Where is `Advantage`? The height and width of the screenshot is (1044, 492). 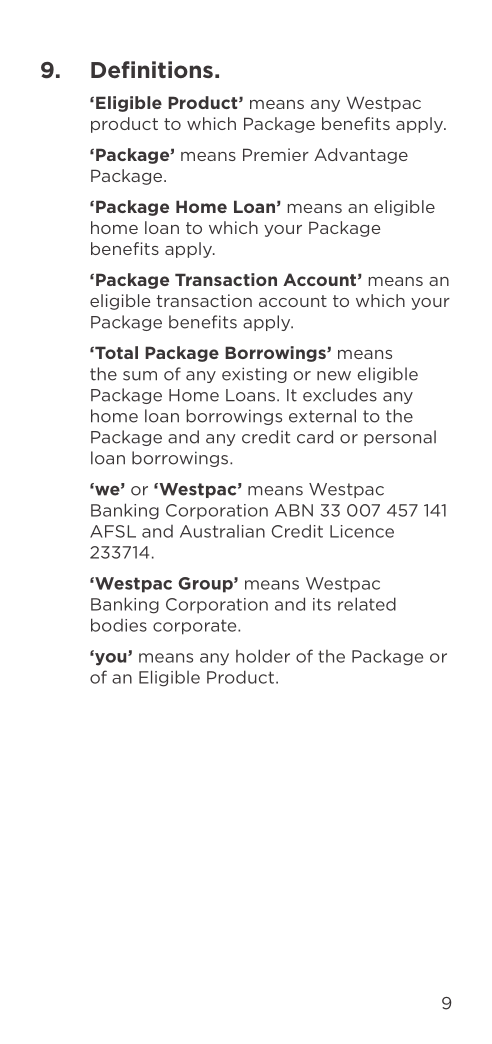 Advantage is located at coordinates (361, 156).
